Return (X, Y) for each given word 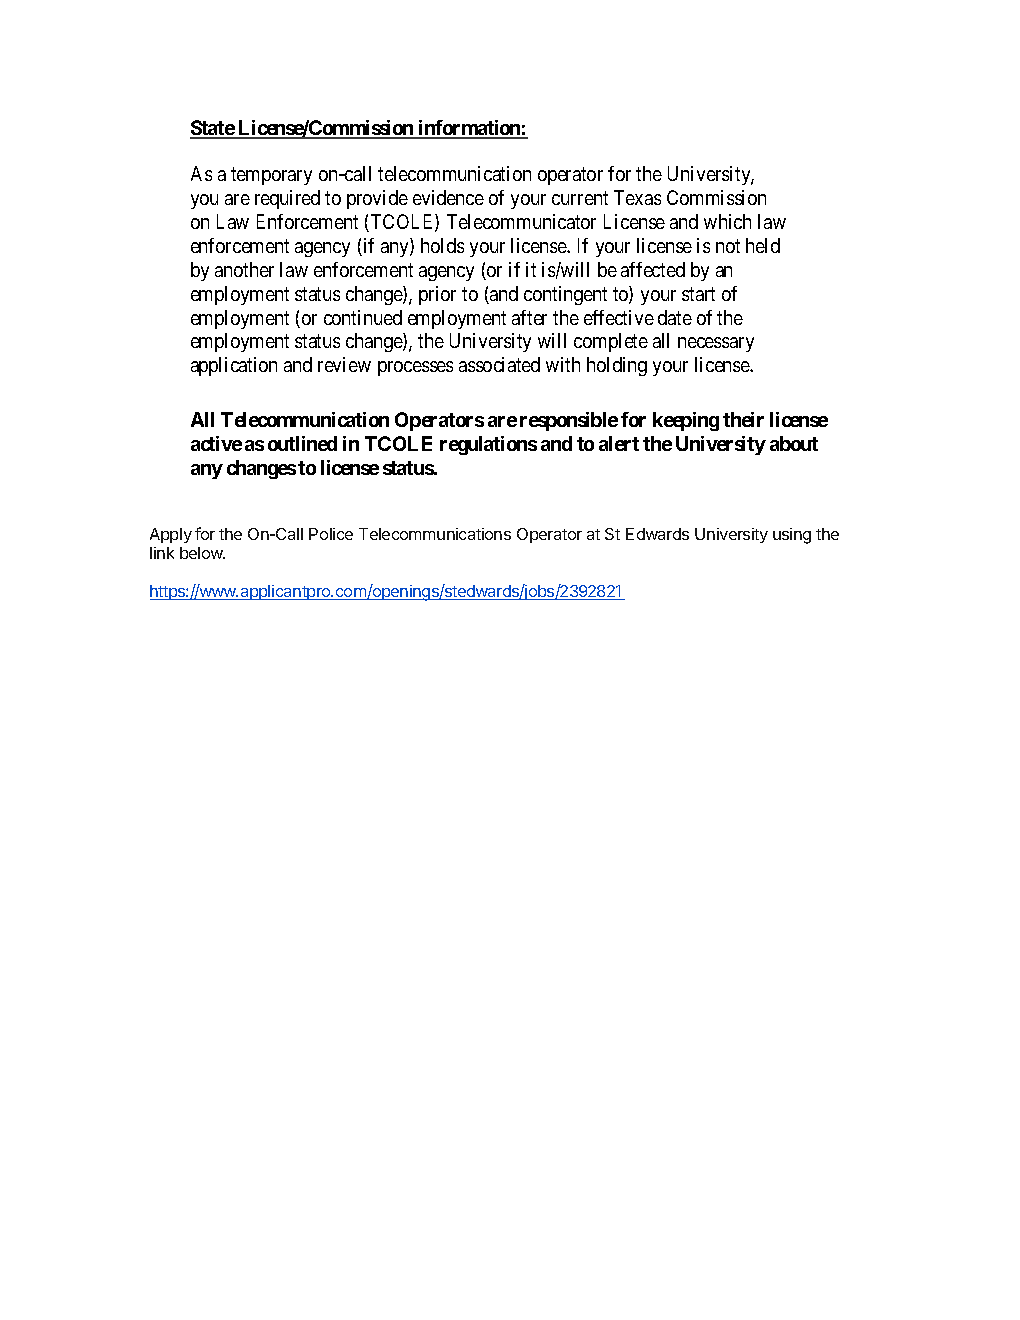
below (202, 553)
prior (437, 295)
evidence (448, 197)
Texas (637, 197)
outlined (302, 443)
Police (331, 534)
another (244, 269)
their (743, 419)
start (698, 294)
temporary (271, 176)
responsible (569, 421)
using (792, 536)
